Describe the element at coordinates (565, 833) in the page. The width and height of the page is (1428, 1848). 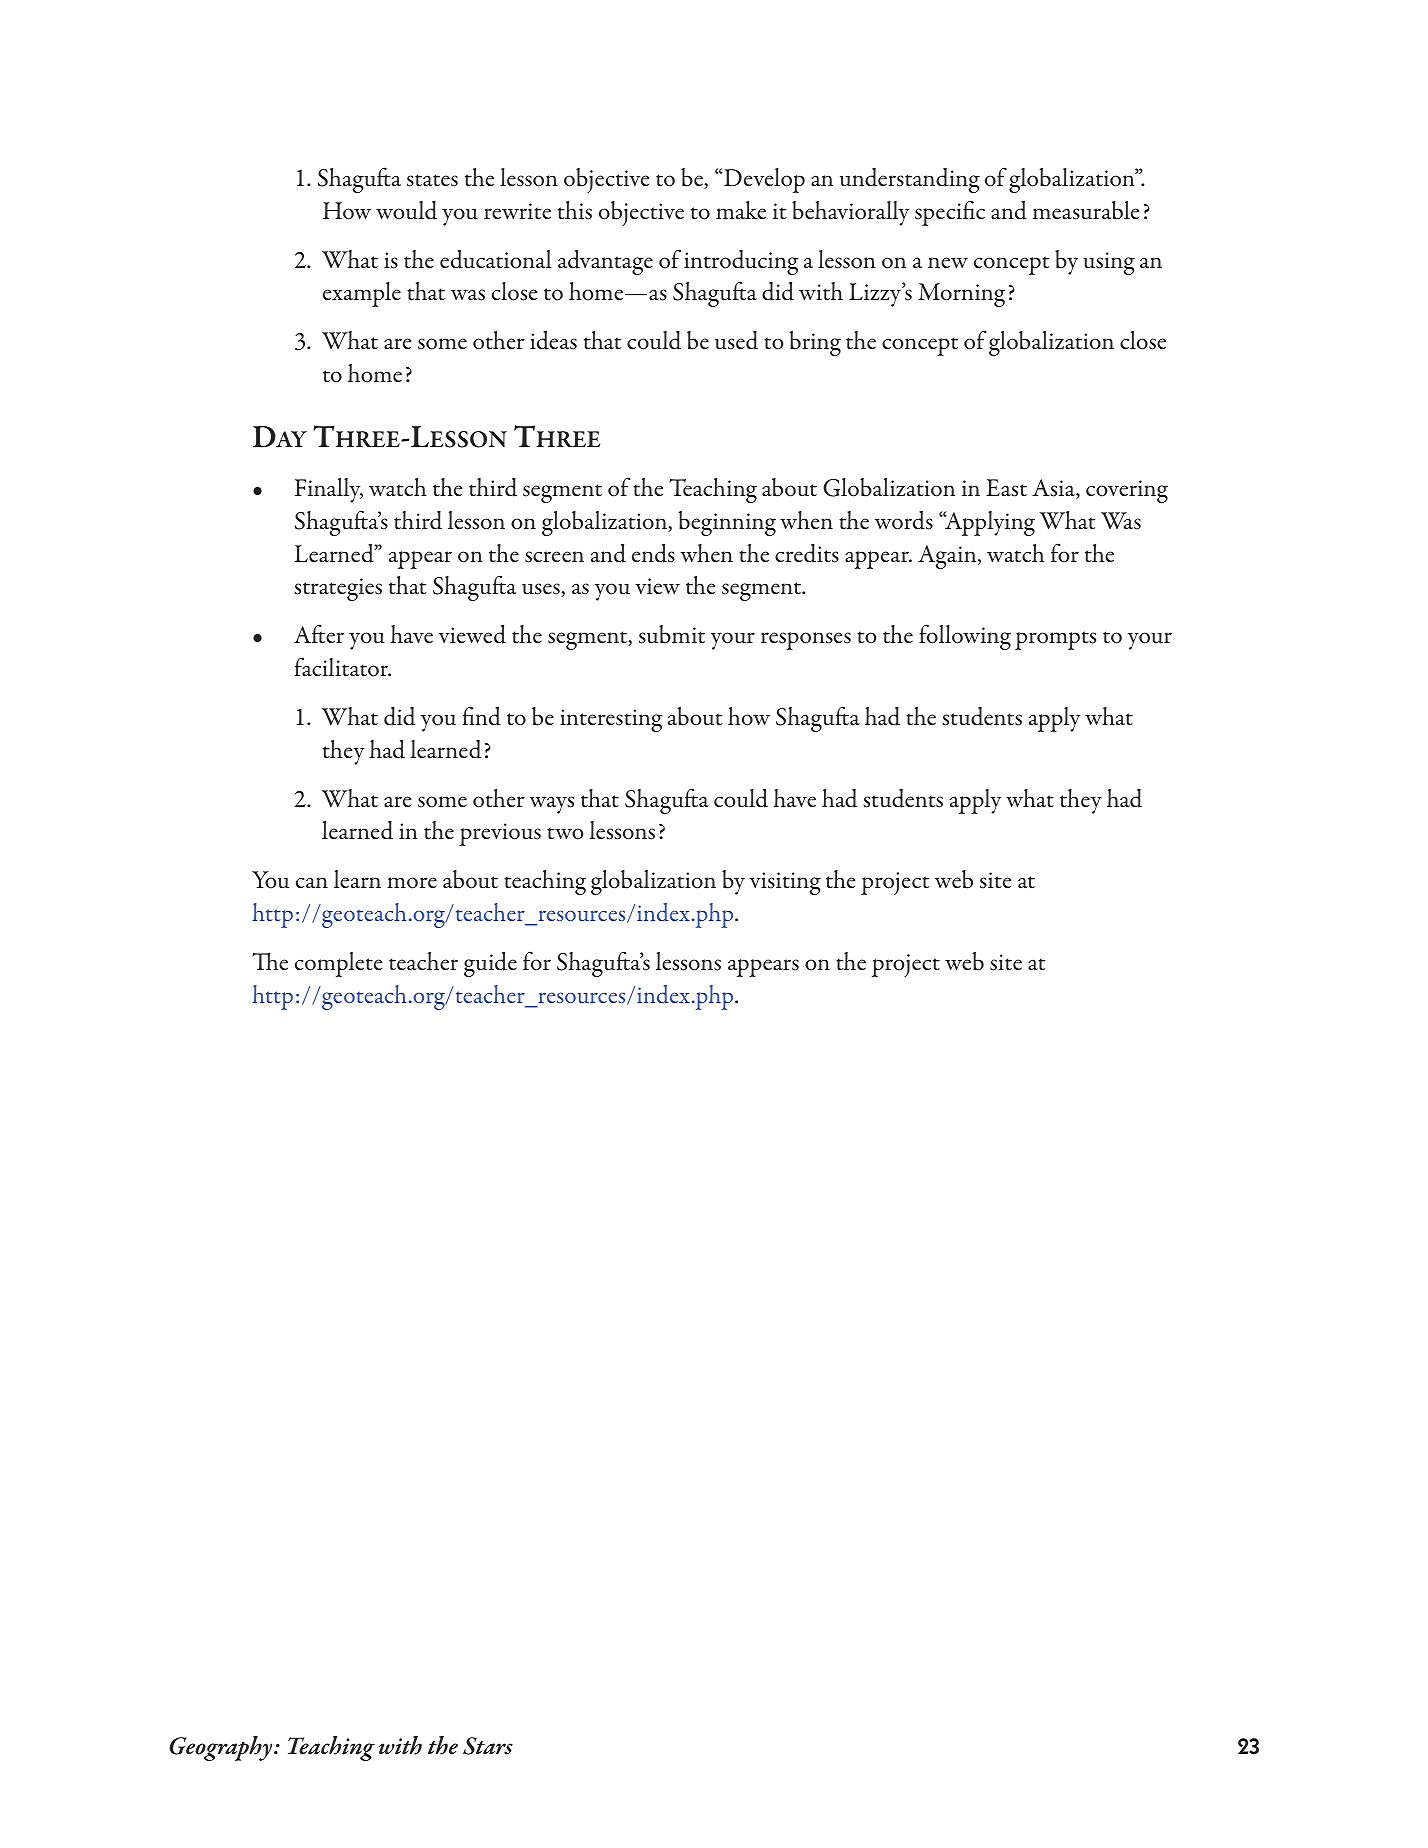
I see `two` at that location.
